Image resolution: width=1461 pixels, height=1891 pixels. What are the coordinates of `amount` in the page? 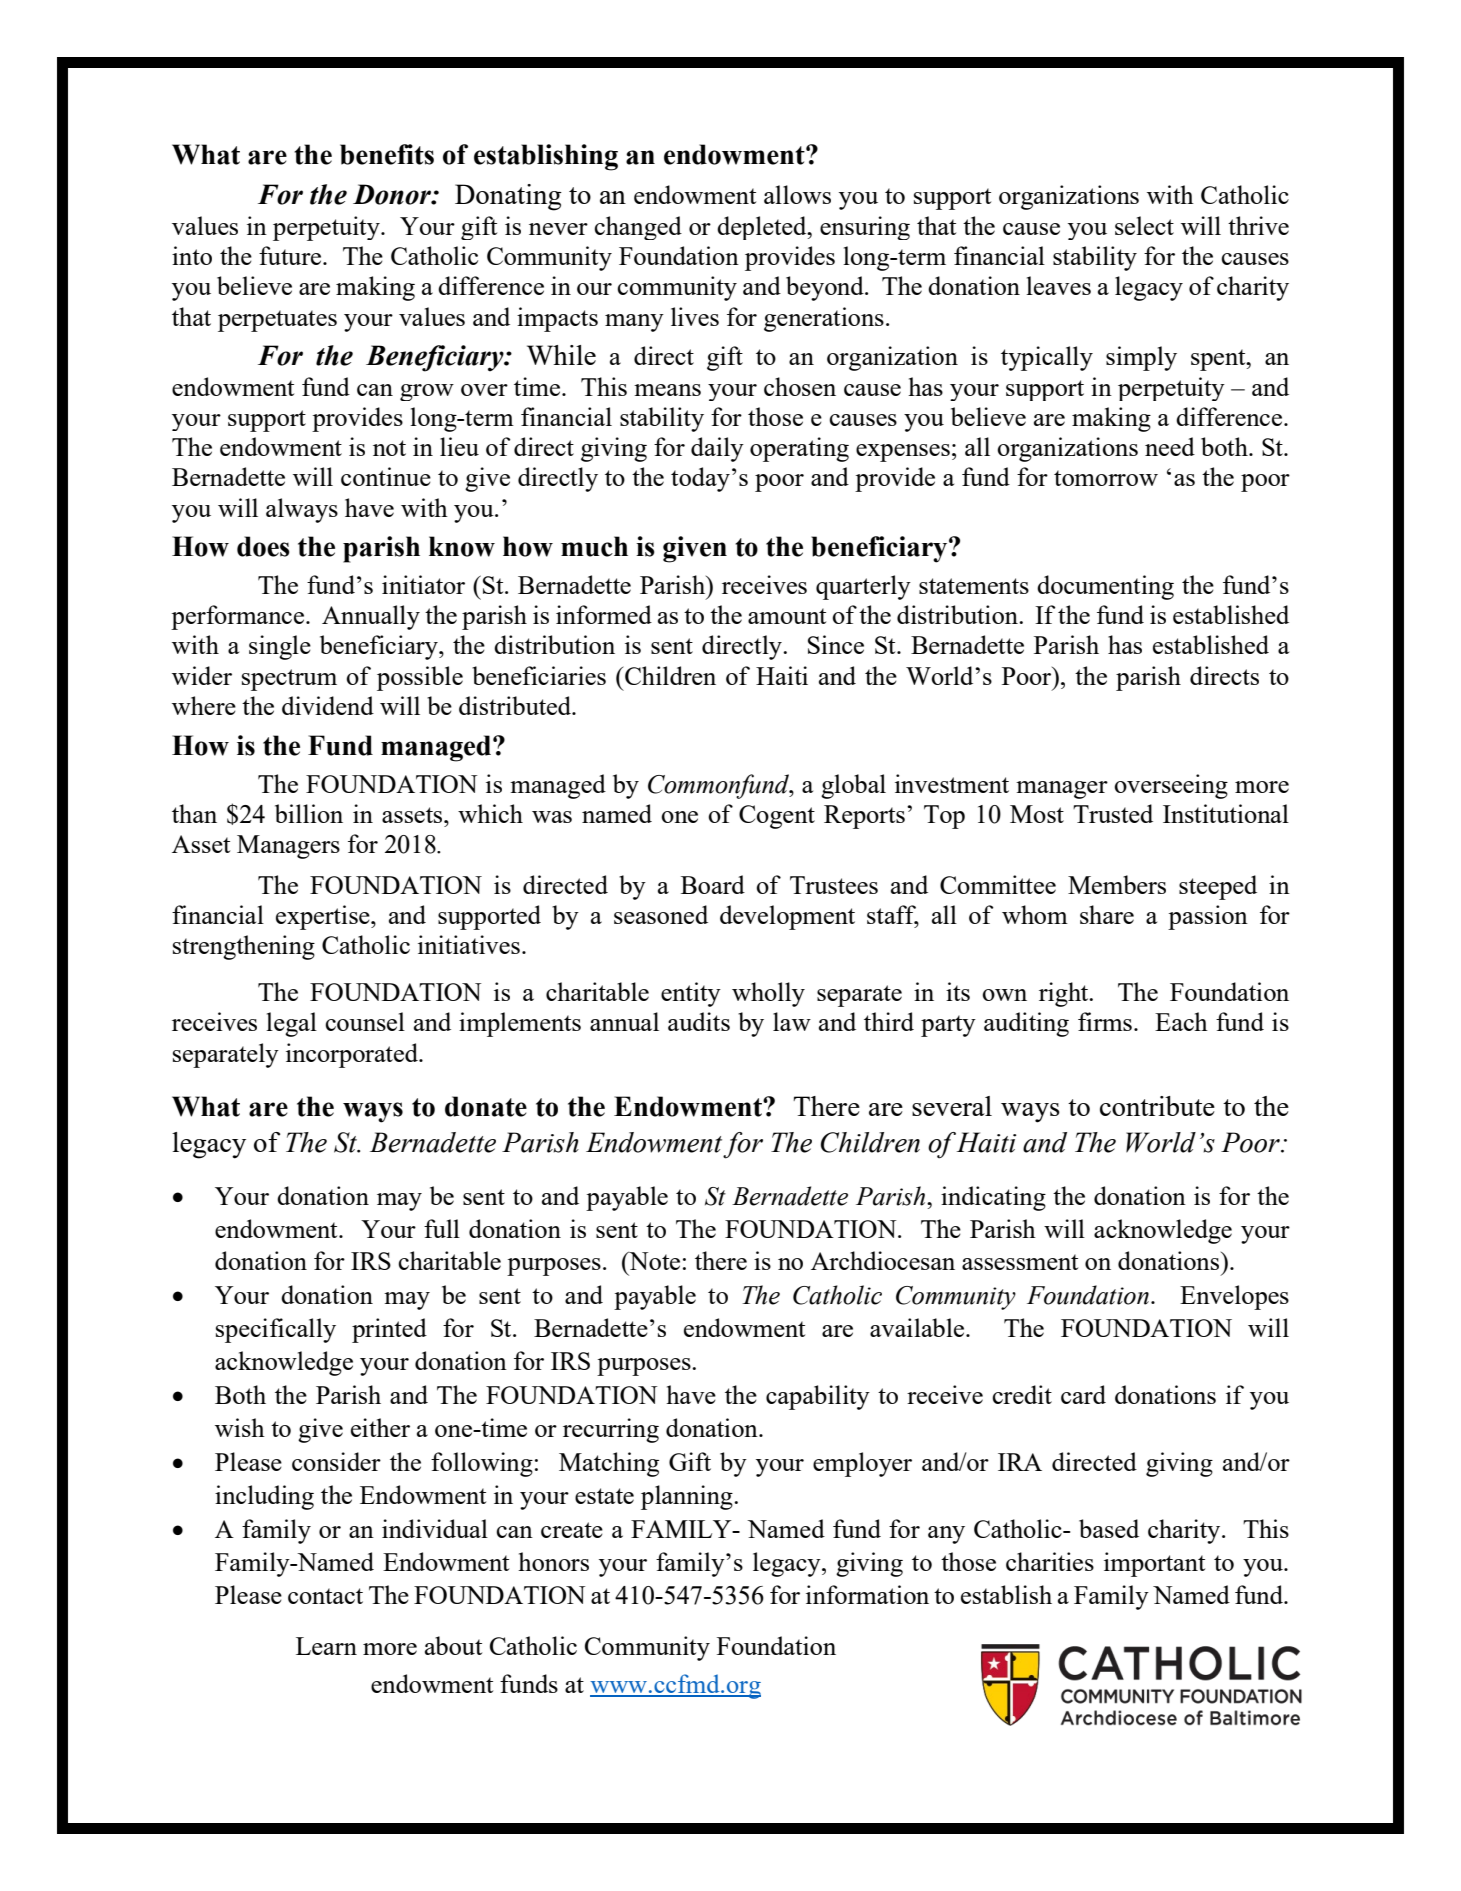 It's located at (787, 616).
